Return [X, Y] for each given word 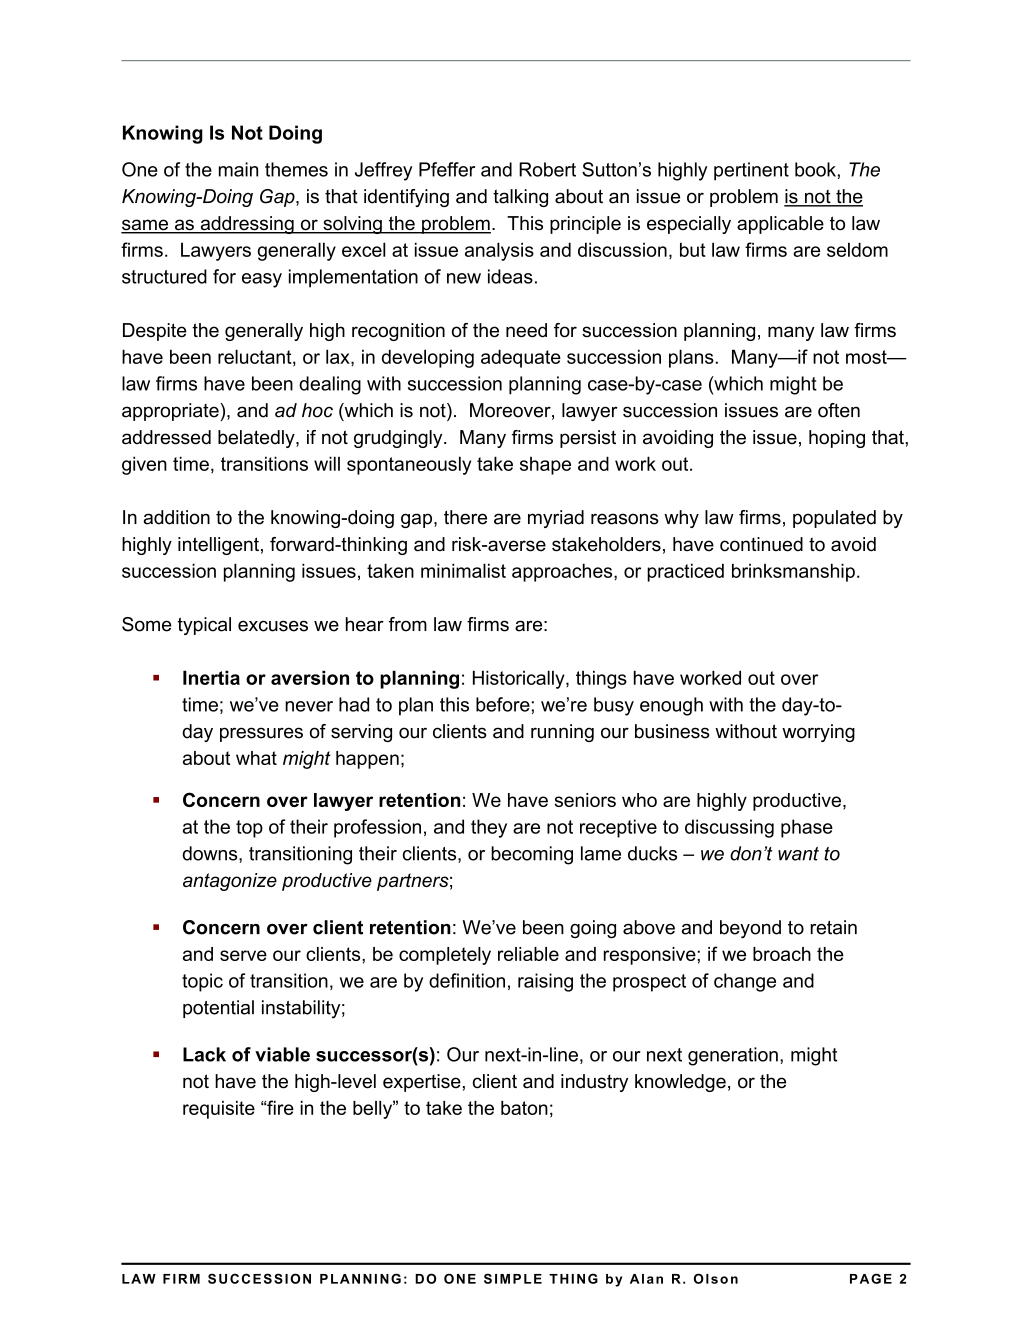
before [503, 704]
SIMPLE [513, 1278]
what [256, 758]
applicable [780, 225]
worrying [818, 733]
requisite [219, 1110]
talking [520, 198]
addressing [247, 225]
